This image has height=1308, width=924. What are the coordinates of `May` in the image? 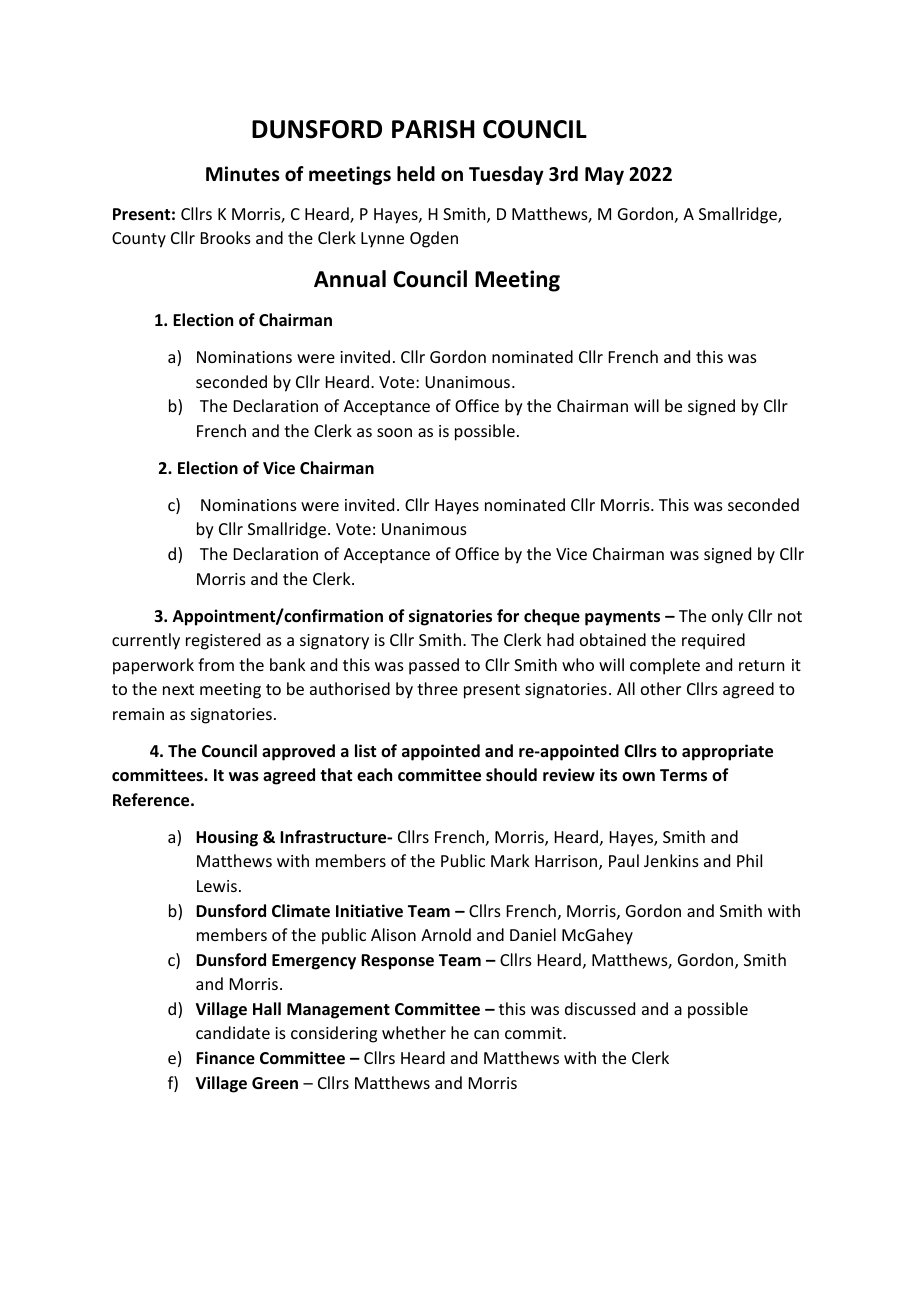 It's located at (604, 176).
